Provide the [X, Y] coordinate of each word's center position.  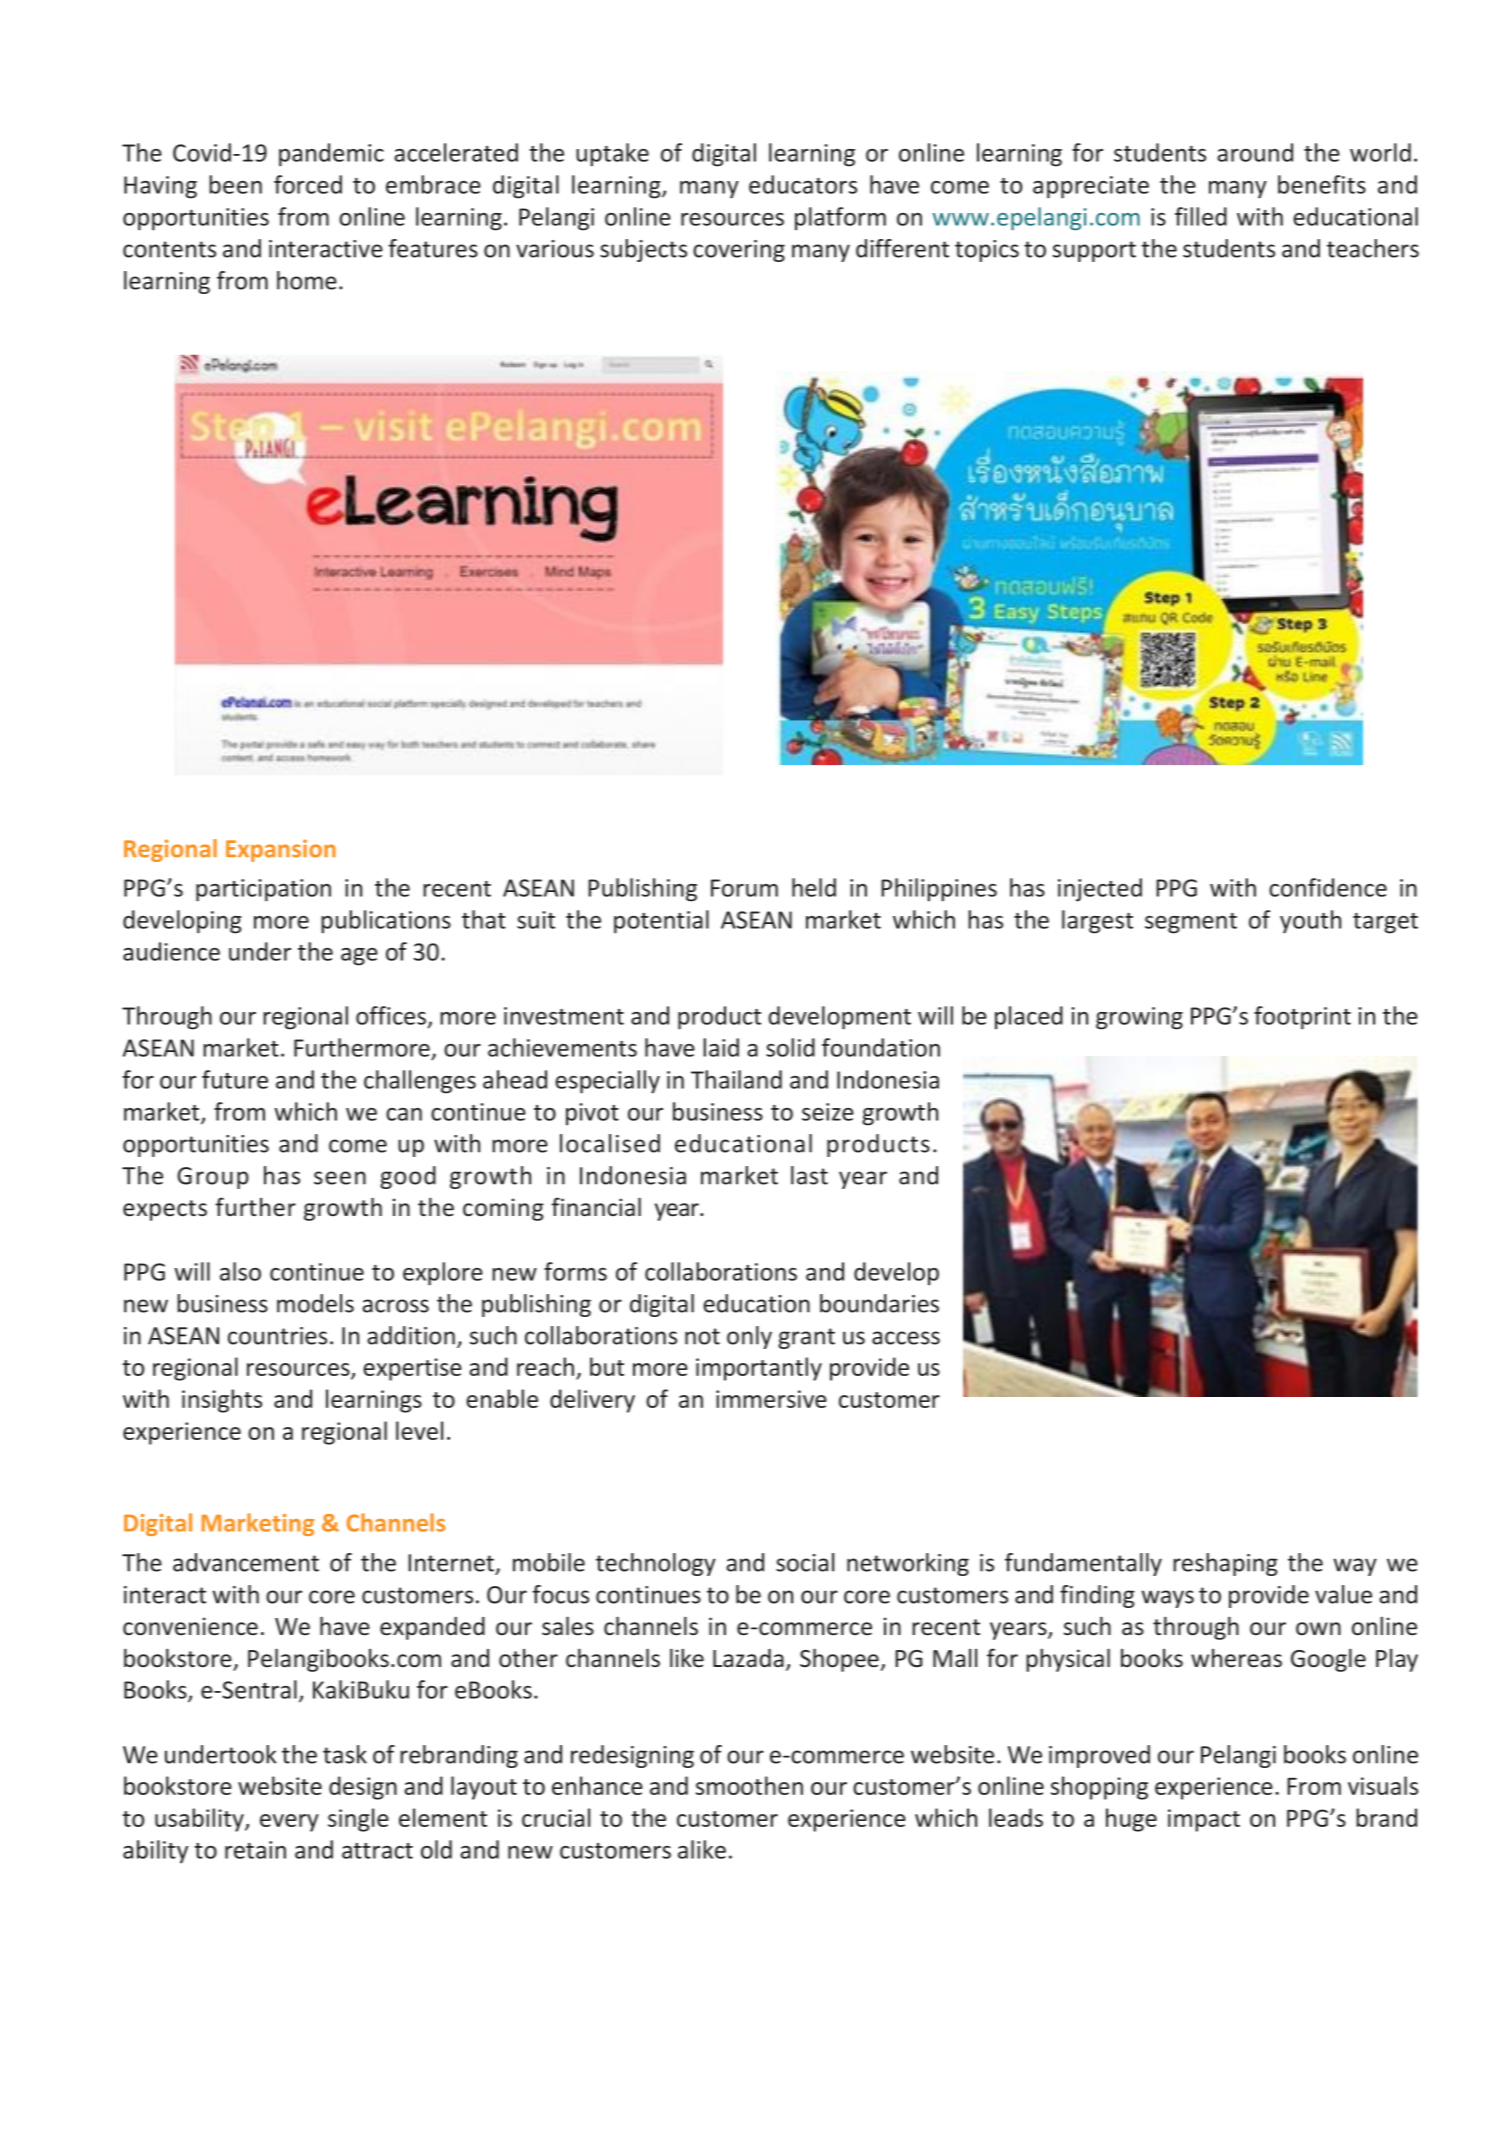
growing [1139, 1018]
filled [1201, 216]
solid [790, 1047]
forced [308, 184]
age [359, 957]
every [289, 1823]
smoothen [749, 1785]
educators [803, 184]
